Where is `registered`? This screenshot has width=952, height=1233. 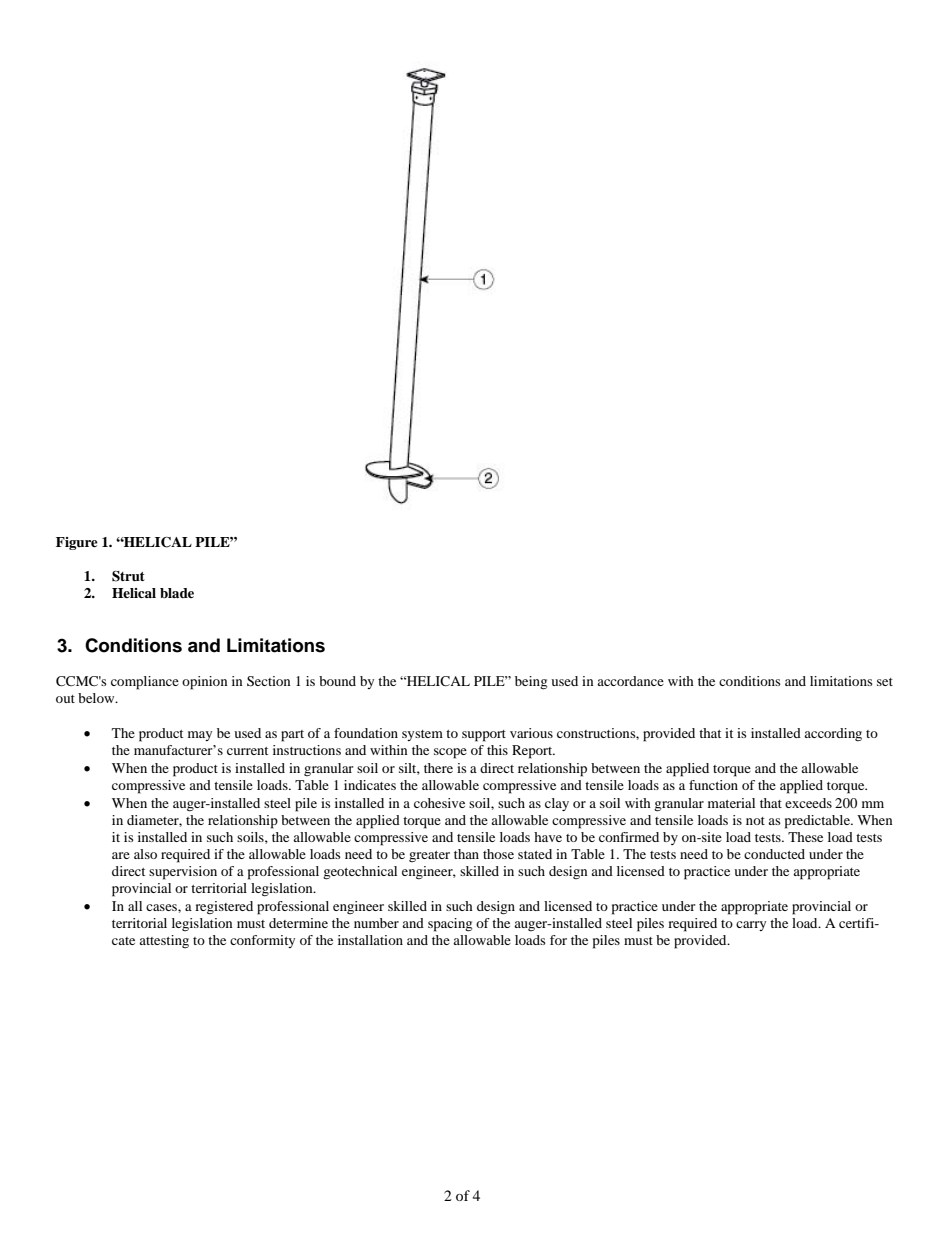 registered is located at coordinates (224, 908).
